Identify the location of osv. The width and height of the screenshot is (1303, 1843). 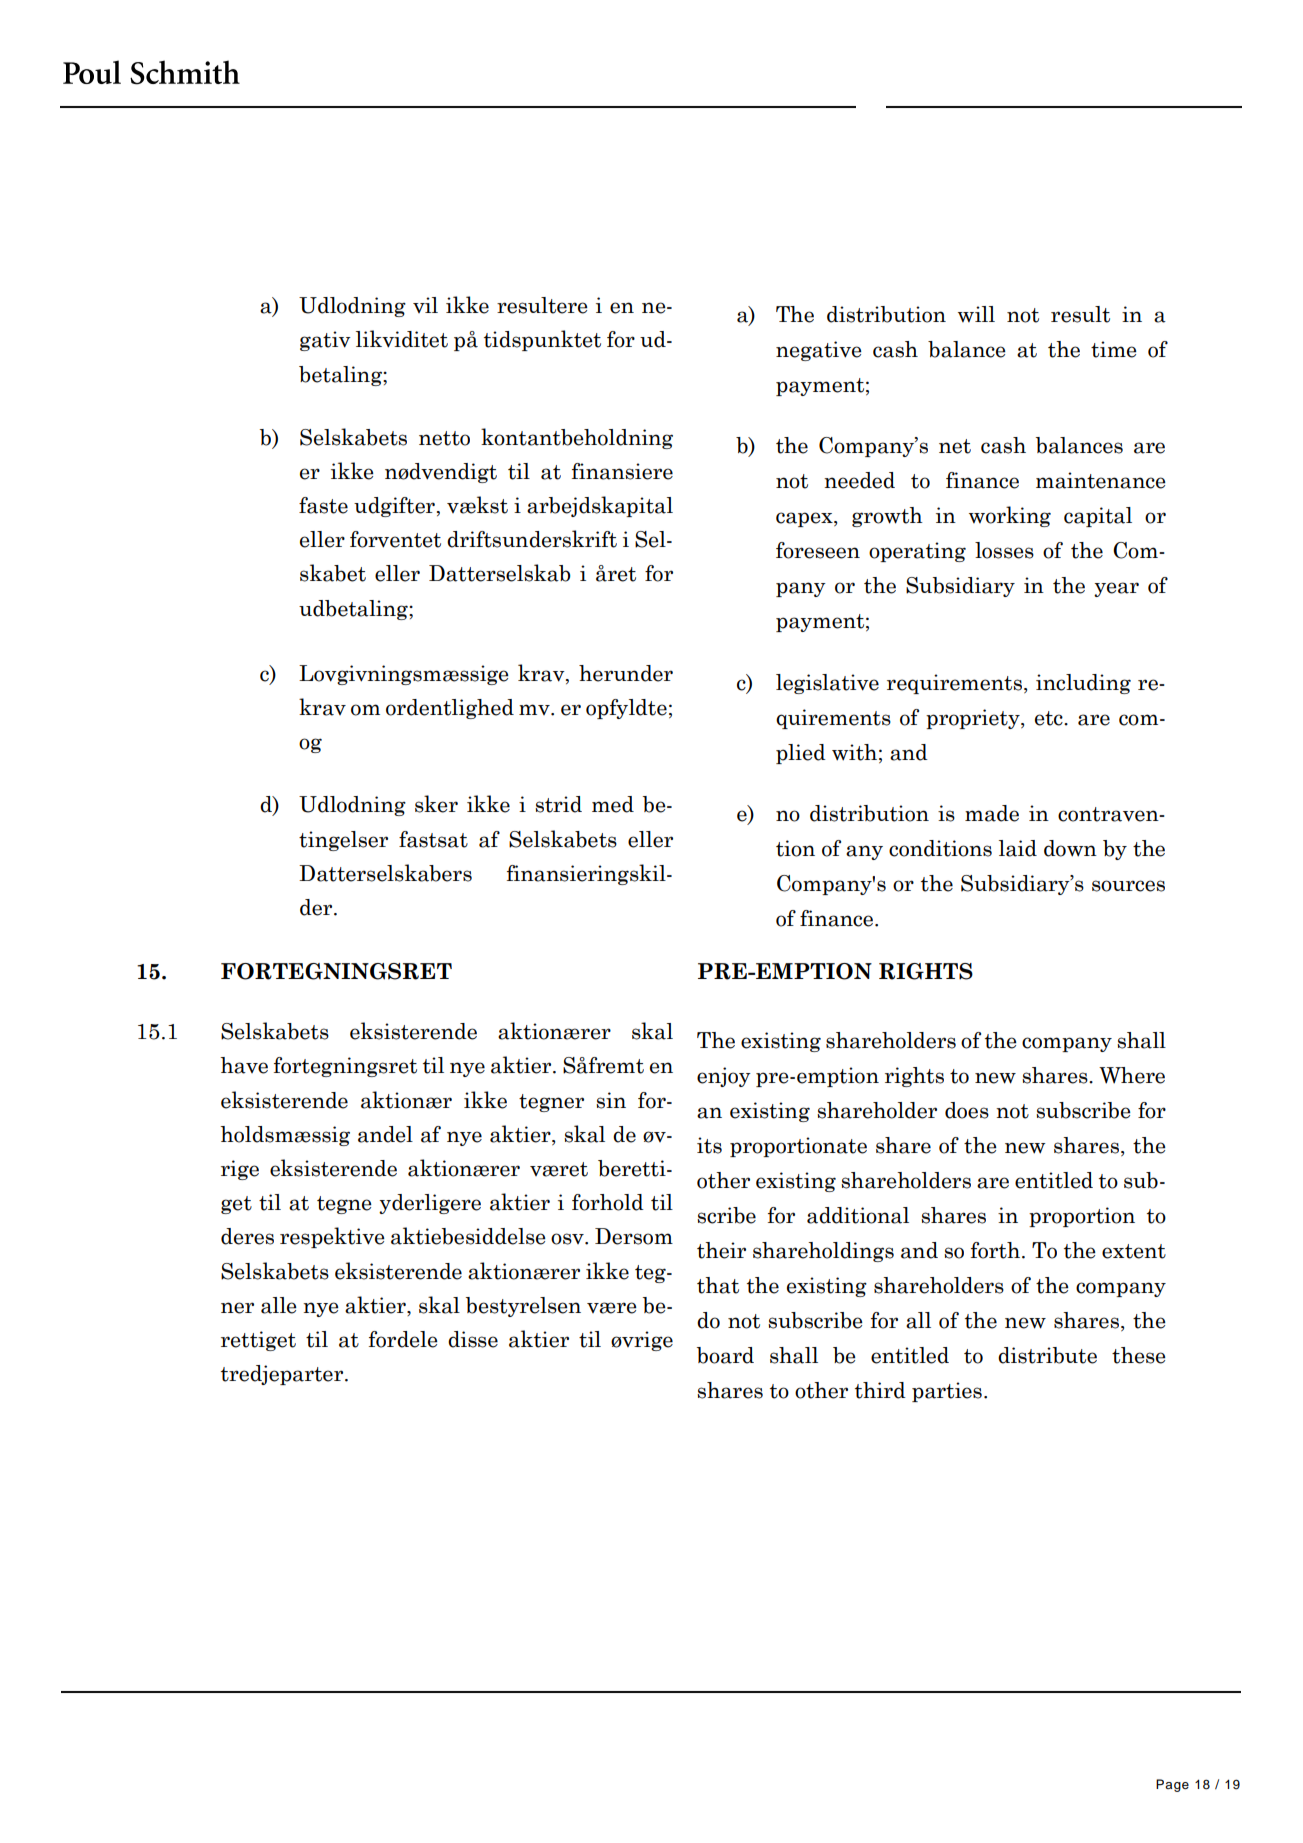
(568, 1239).
